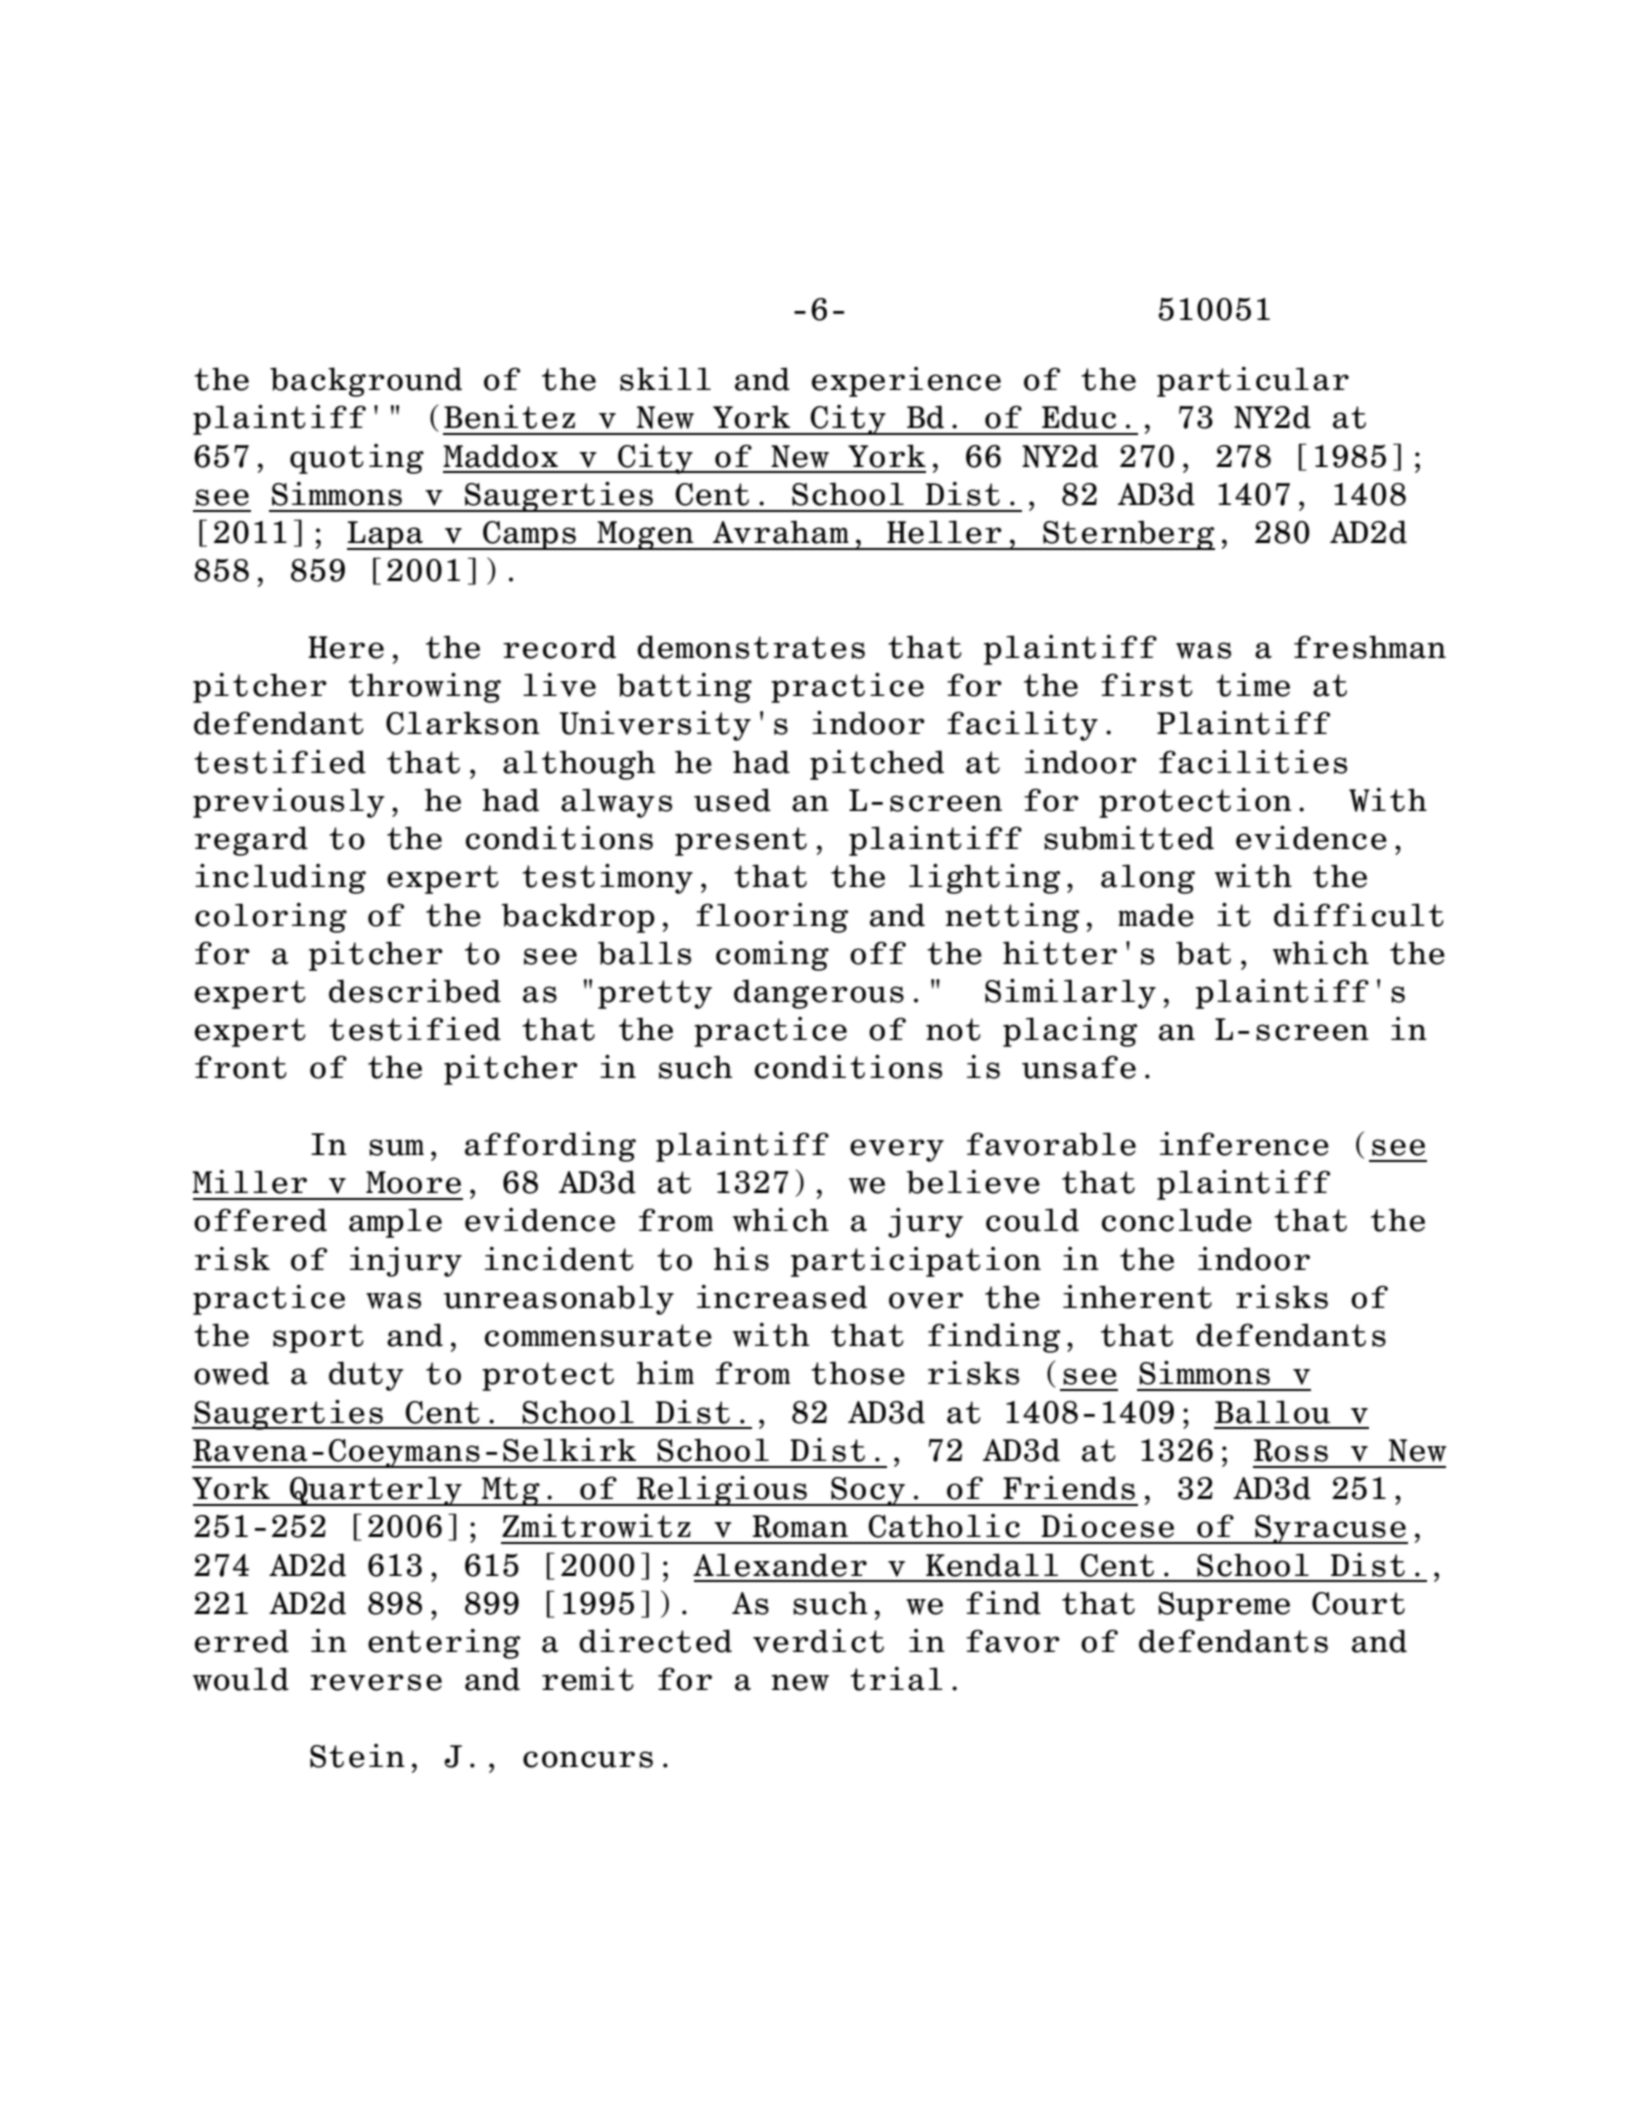  I want to click on experience, so click(906, 382).
